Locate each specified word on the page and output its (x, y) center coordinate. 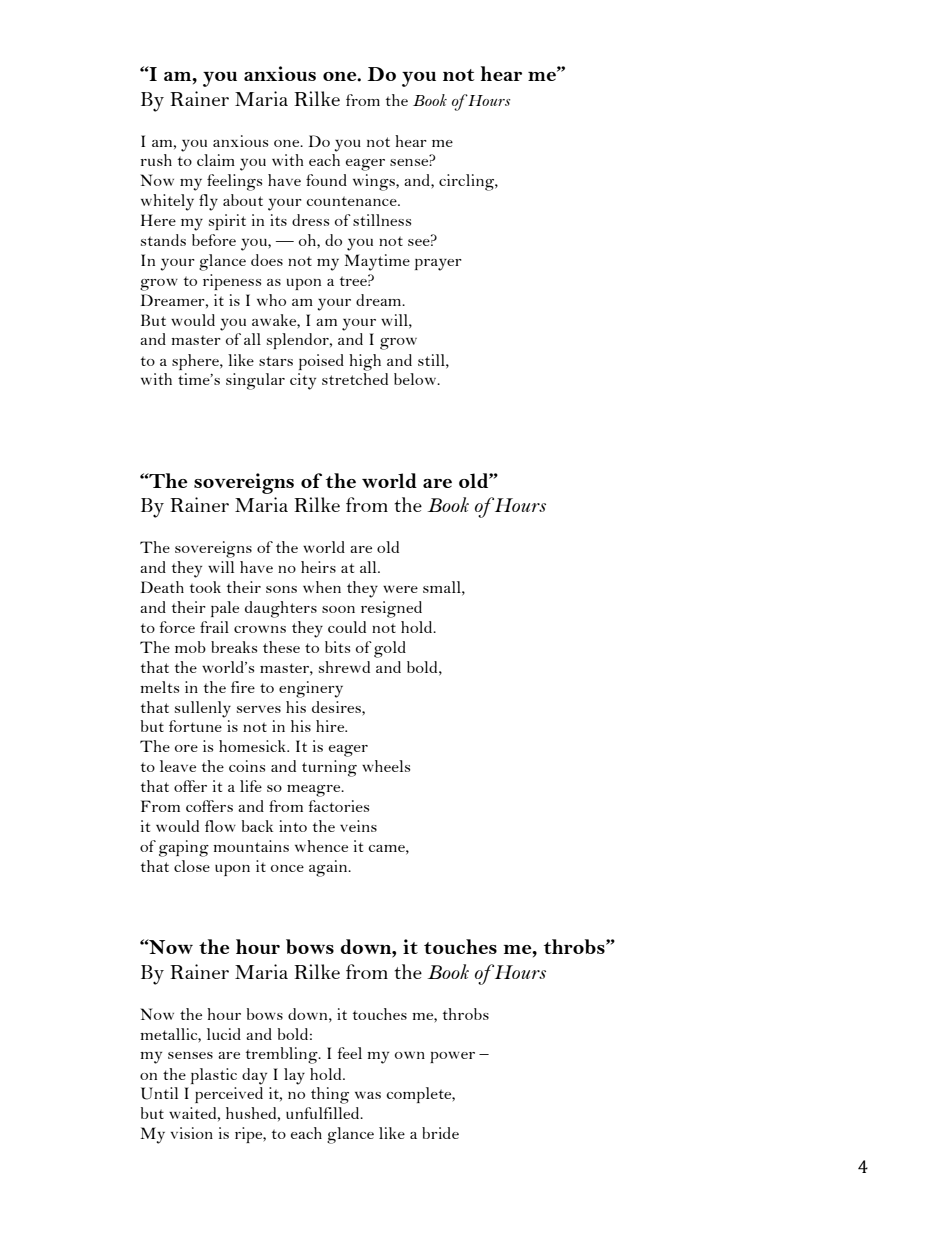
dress (310, 220)
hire (331, 726)
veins (358, 826)
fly (208, 202)
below (416, 379)
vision (192, 1133)
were (400, 589)
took (205, 587)
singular (255, 381)
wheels (386, 766)
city (303, 381)
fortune (195, 726)
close (192, 866)
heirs (318, 567)
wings (375, 182)
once (287, 868)
